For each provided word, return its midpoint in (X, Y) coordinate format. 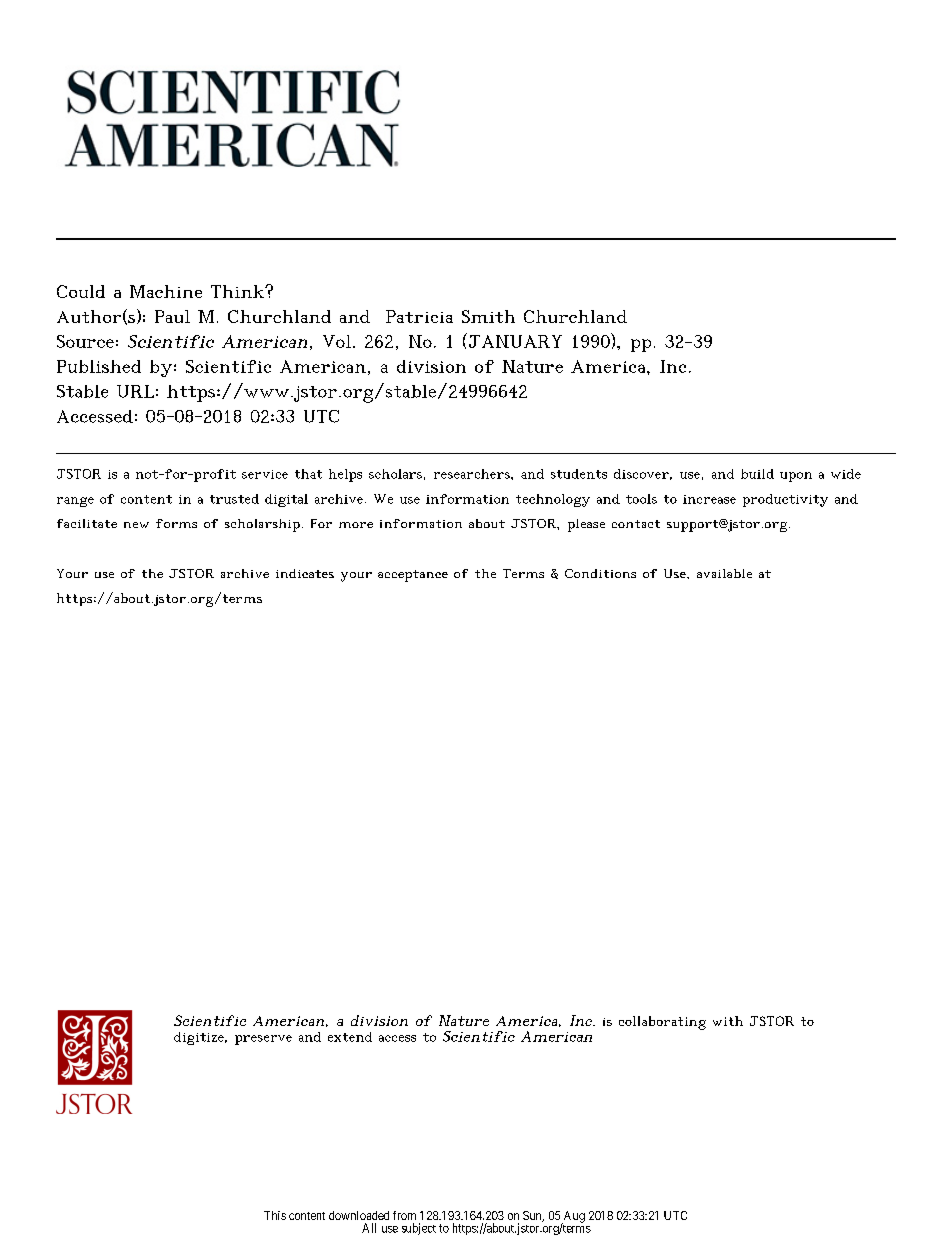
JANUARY (514, 340)
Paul (172, 316)
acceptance (413, 576)
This (275, 1215)
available (724, 573)
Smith (488, 316)
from (404, 1215)
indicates (305, 573)
